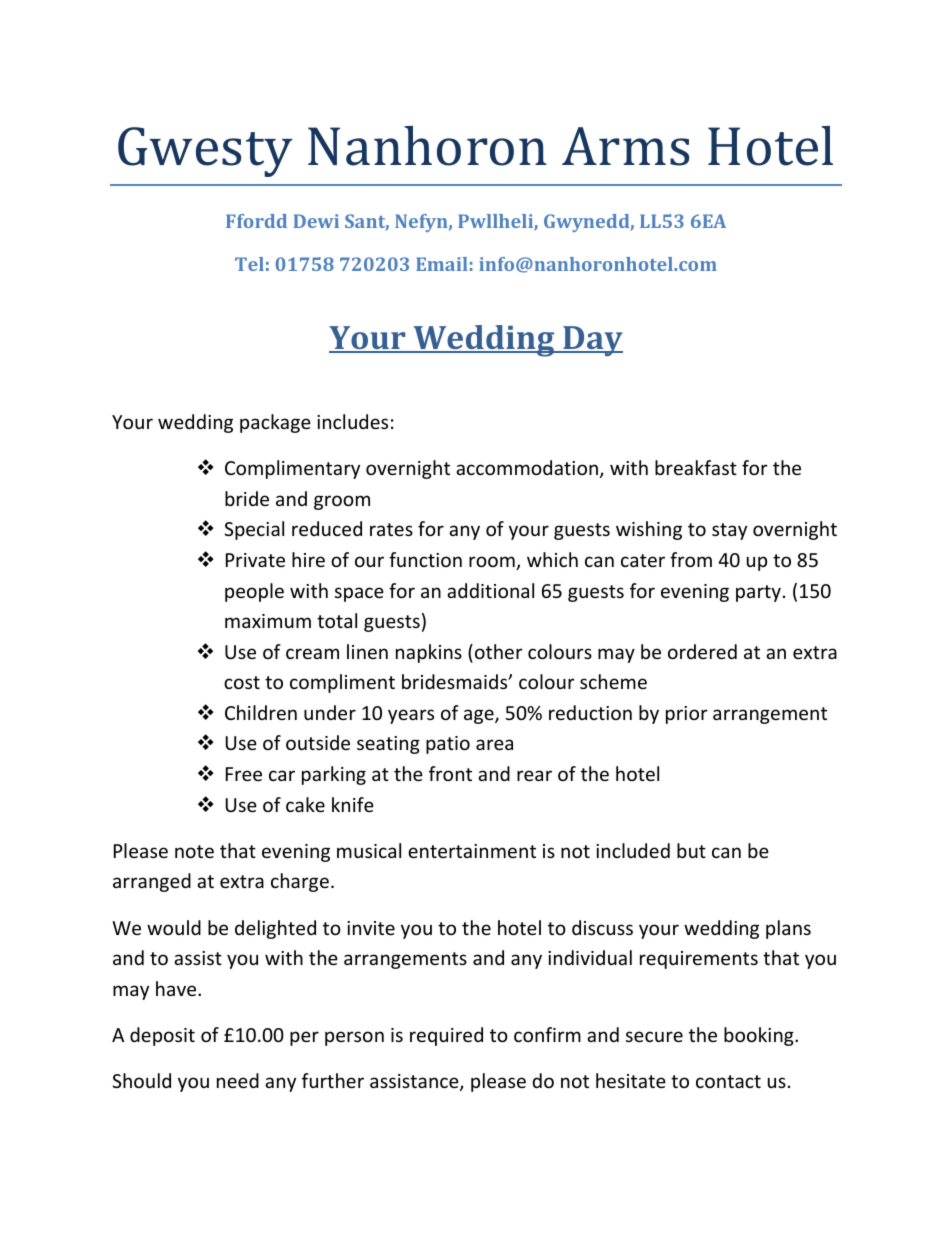 Image resolution: width=952 pixels, height=1233 pixels. Describe the element at coordinates (592, 341) in the document. I see `Day` at that location.
